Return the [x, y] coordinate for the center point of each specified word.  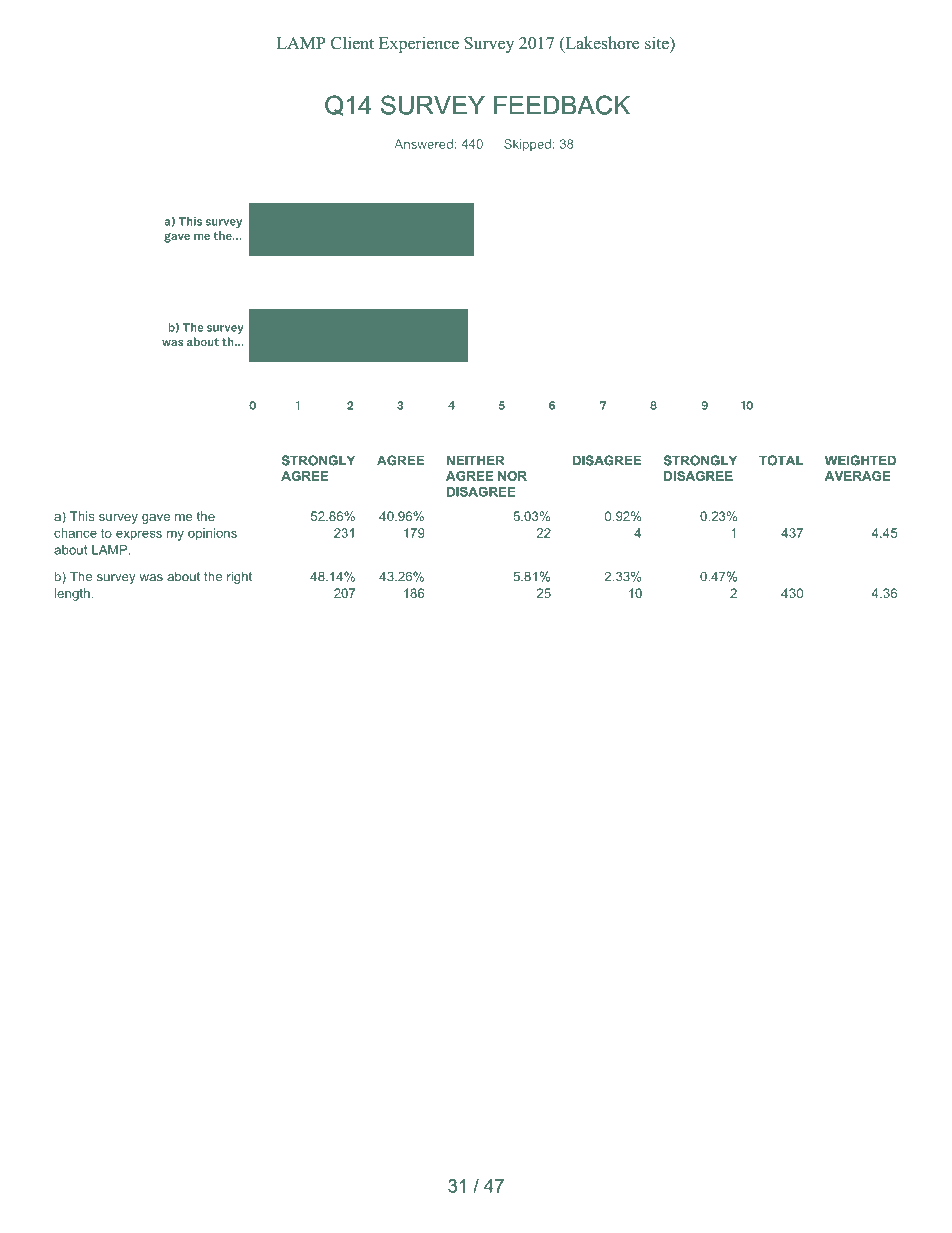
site [658, 43]
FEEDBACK [562, 105]
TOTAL [781, 460]
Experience [419, 44]
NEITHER [475, 460]
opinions [212, 534]
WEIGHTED [860, 460]
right [239, 577]
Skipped [527, 145]
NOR [512, 476]
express [139, 535]
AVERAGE [857, 476]
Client [352, 43]
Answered [423, 144]
